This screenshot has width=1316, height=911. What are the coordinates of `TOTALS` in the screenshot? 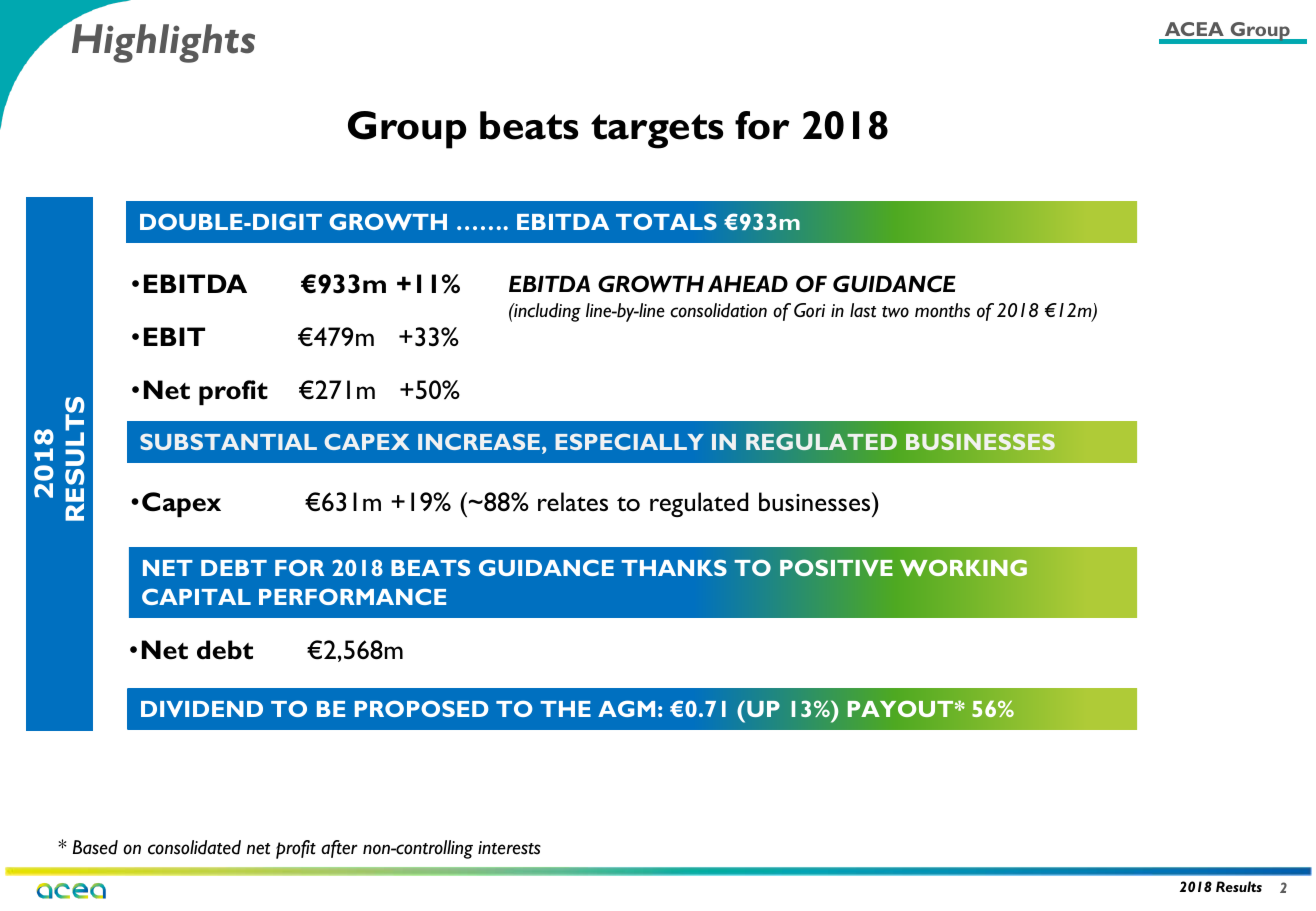 It's located at (666, 221).
